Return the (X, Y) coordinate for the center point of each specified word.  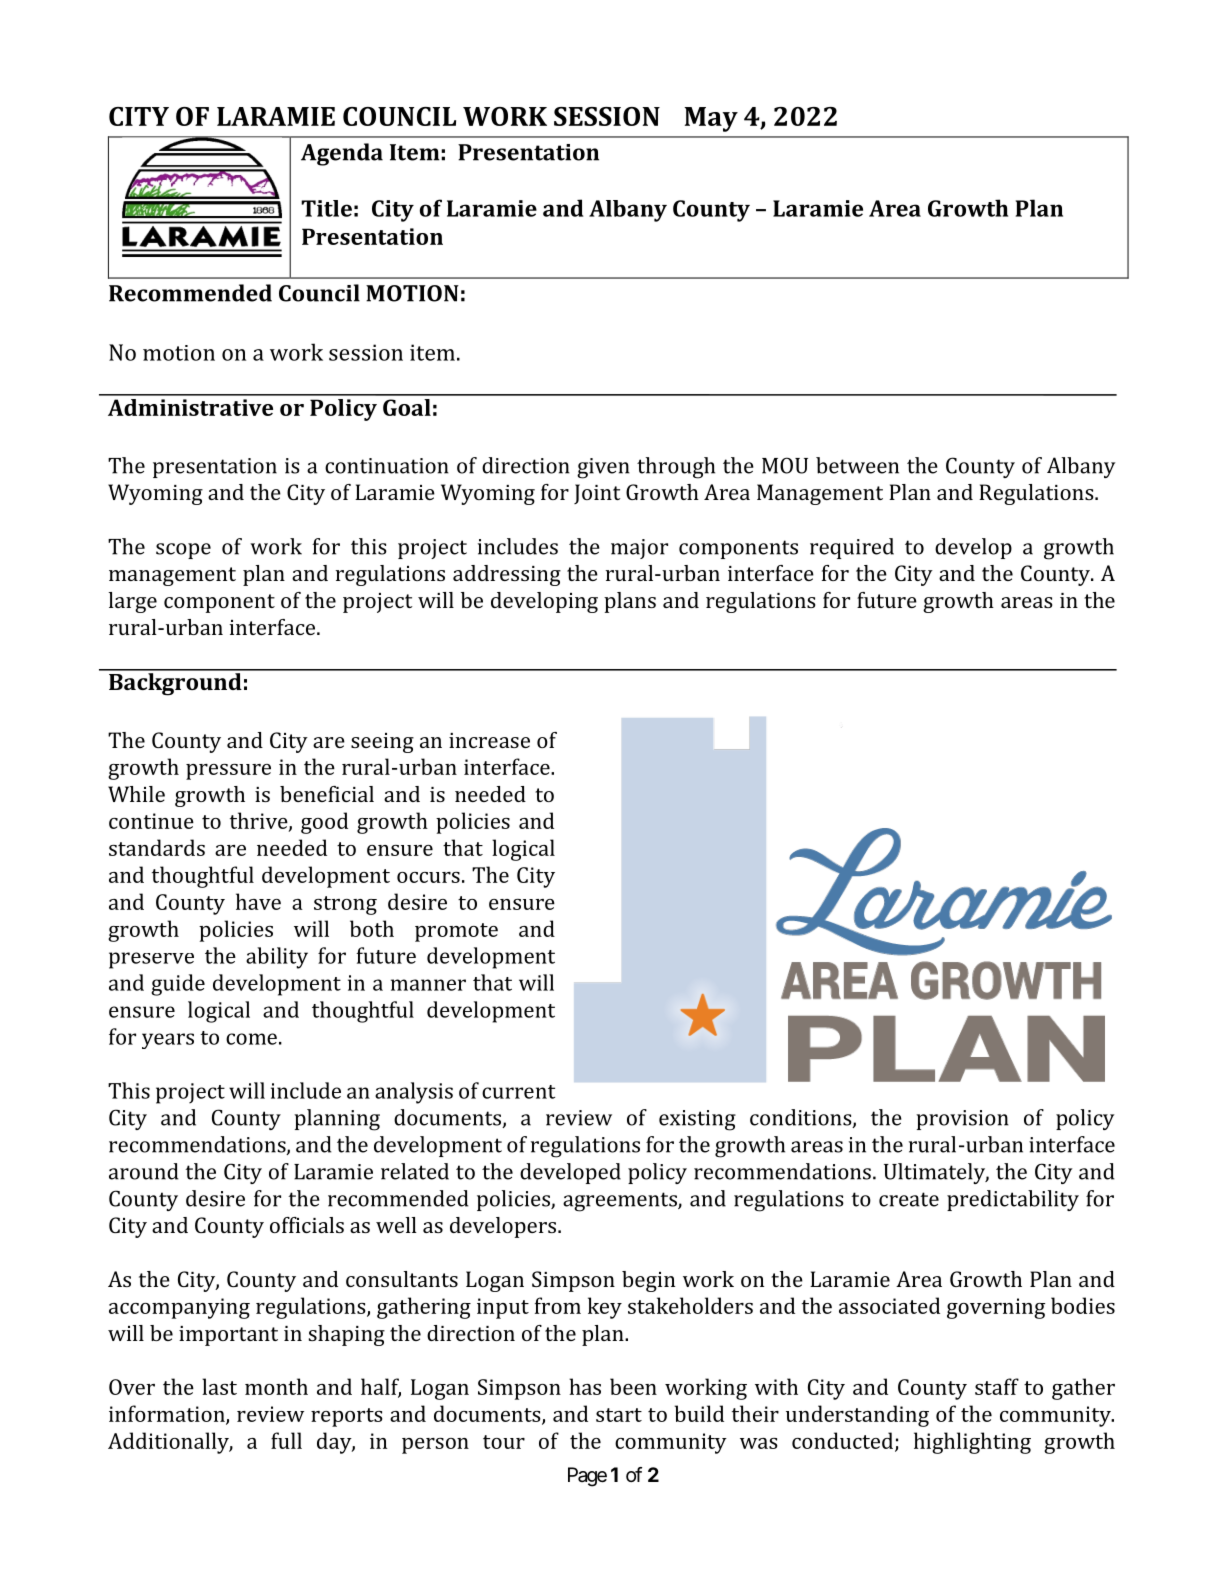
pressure (228, 772)
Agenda (342, 154)
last (219, 1386)
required (852, 548)
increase (489, 740)
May (711, 119)
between (857, 465)
